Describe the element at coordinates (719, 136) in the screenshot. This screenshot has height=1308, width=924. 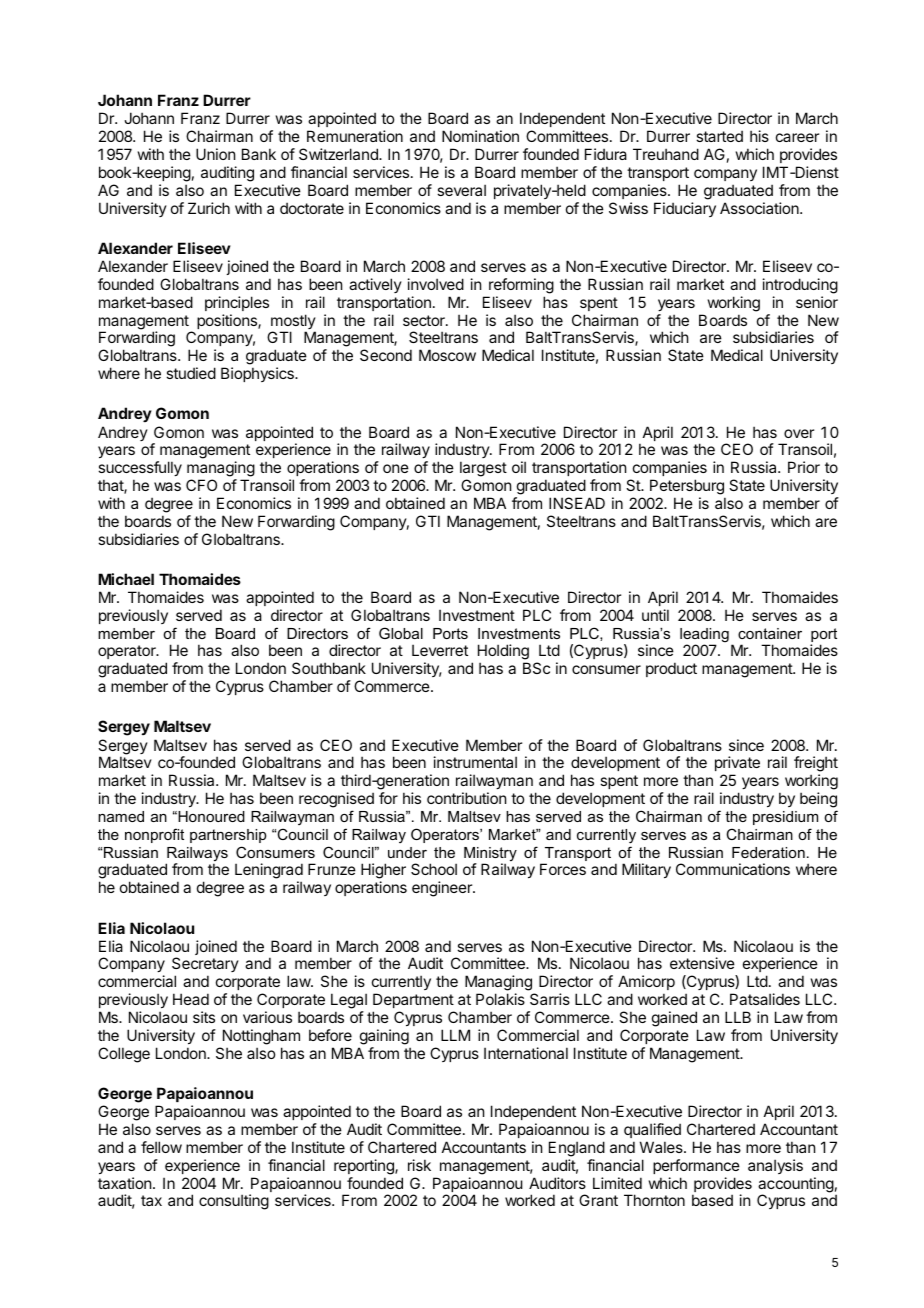
I see `started` at that location.
